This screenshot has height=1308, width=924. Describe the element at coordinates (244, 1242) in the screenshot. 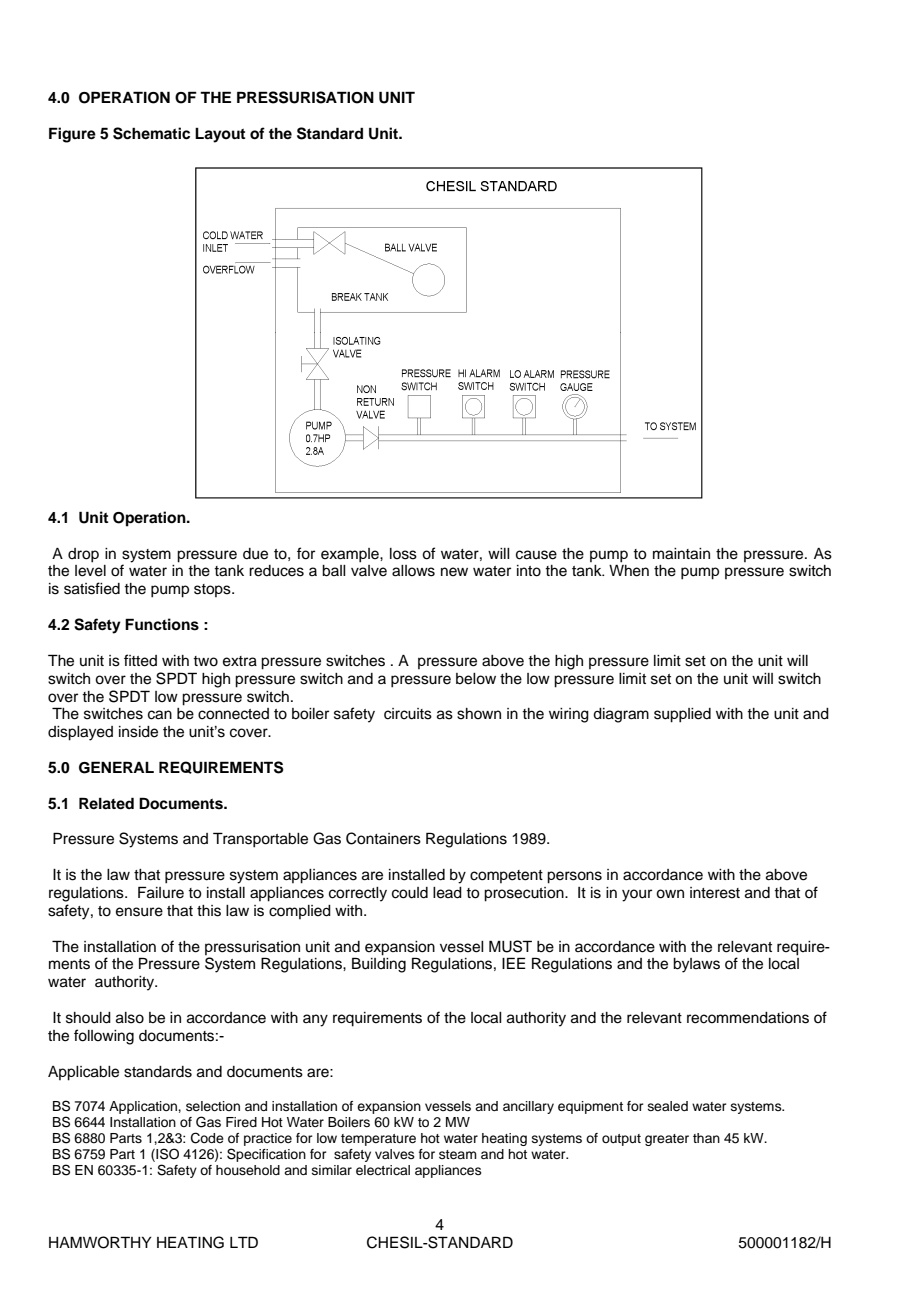

I see `LTD` at that location.
